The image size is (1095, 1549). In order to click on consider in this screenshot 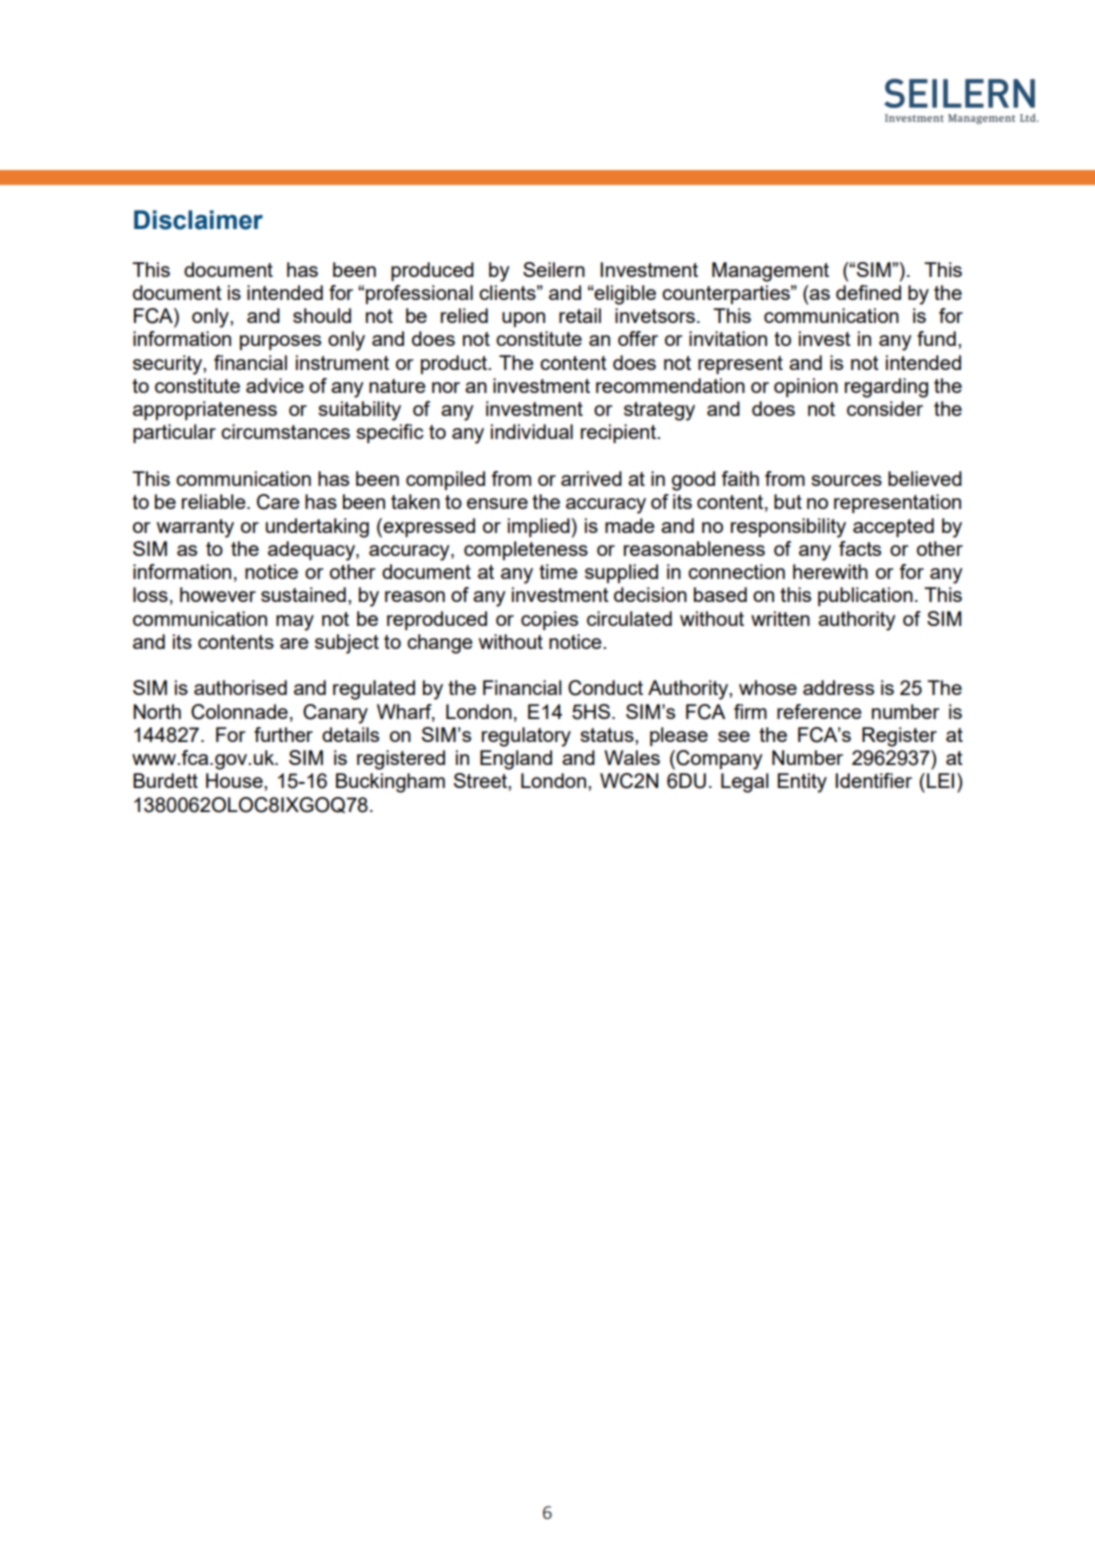, I will do `click(885, 408)`.
